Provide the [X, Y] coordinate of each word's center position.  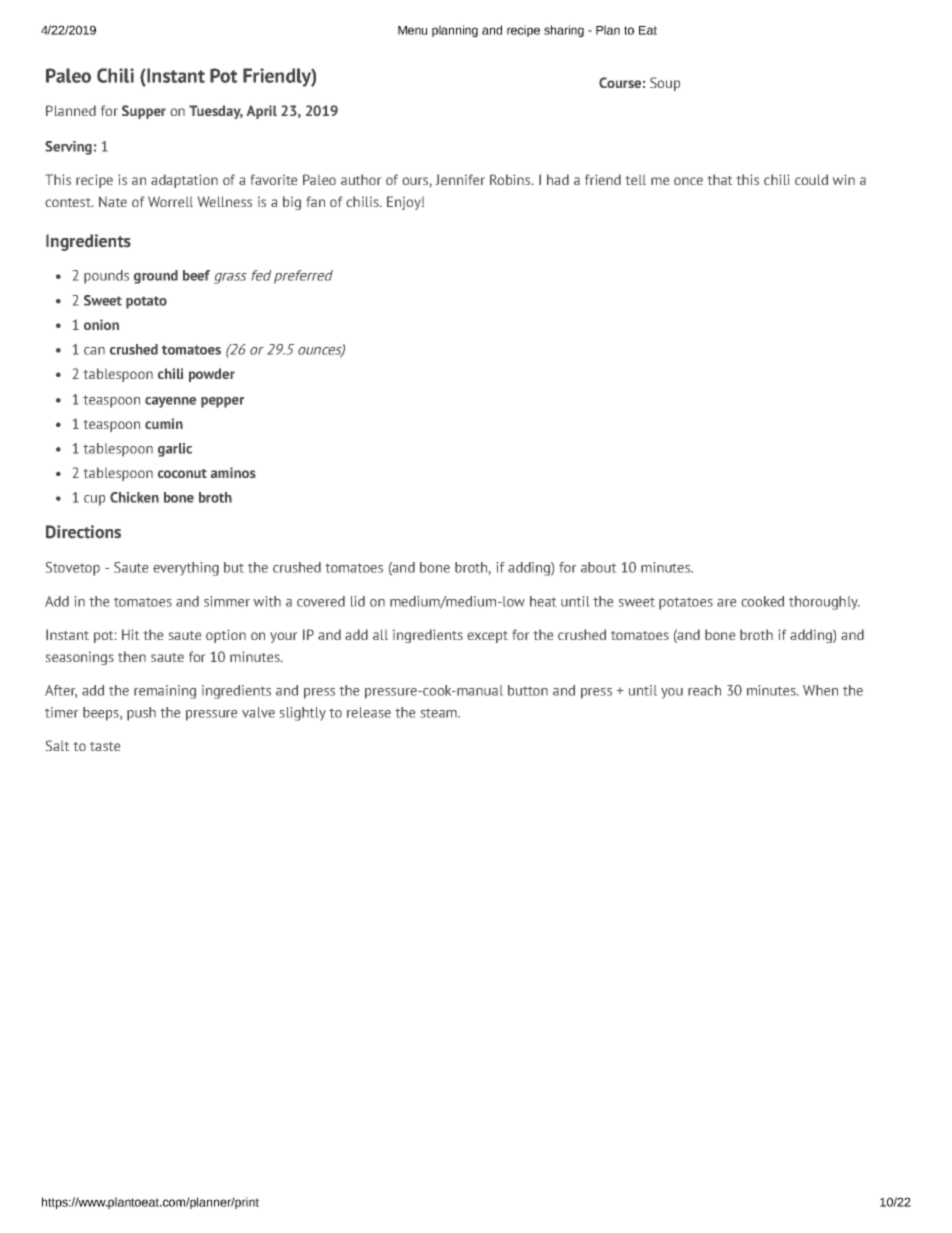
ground [156, 277]
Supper [144, 112]
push [141, 714]
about [598, 567]
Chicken [134, 497]
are [726, 603]
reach [704, 690]
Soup [665, 84]
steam [440, 713]
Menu [412, 30]
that [720, 179]
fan [316, 201]
